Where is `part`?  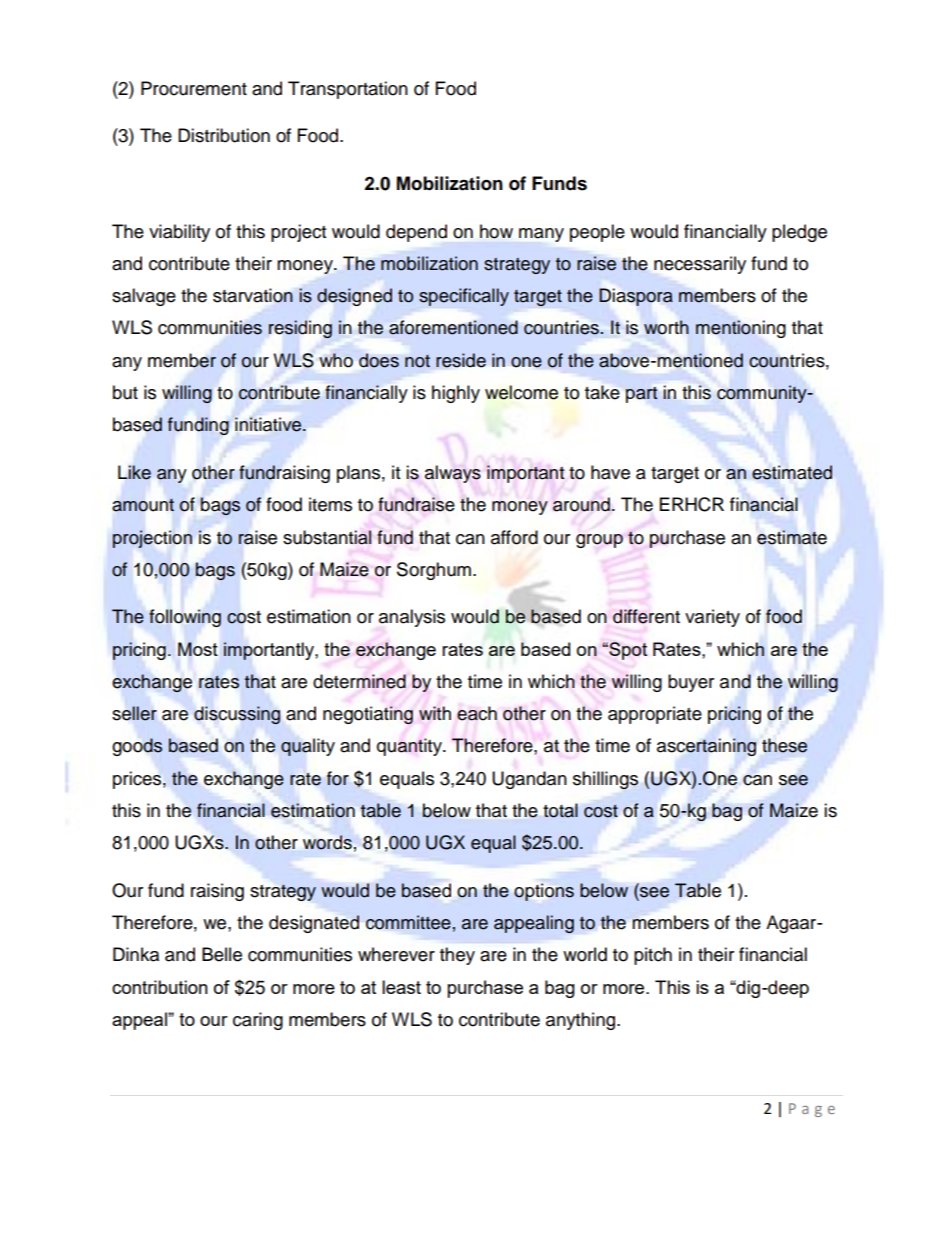 part is located at coordinates (641, 395).
